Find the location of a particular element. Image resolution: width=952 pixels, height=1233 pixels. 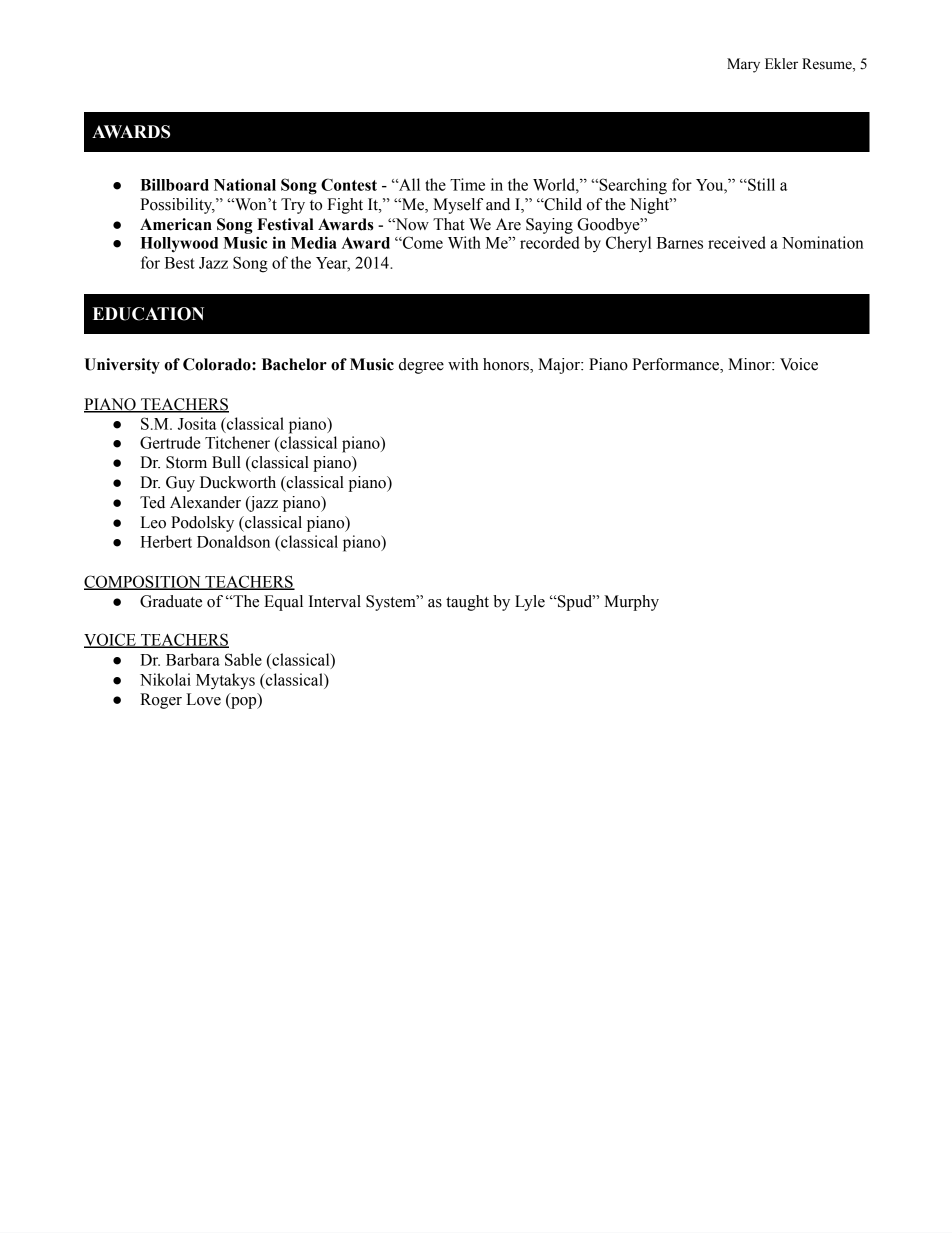

University is located at coordinates (122, 366).
